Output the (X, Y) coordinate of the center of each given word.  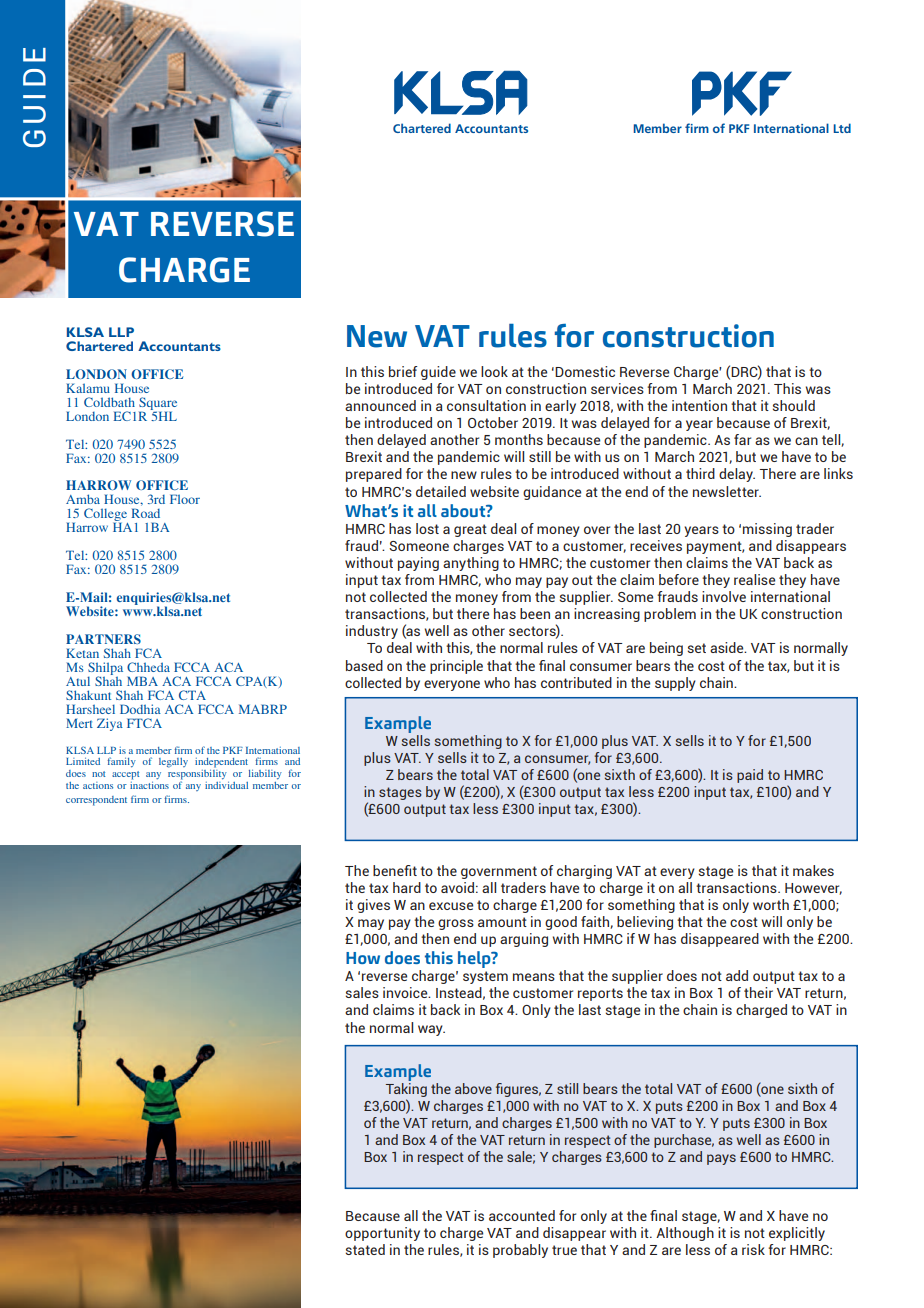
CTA (192, 695)
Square (158, 404)
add (737, 975)
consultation (486, 405)
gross (456, 924)
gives (373, 906)
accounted (522, 1215)
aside (728, 647)
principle (456, 667)
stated (365, 1249)
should (794, 405)
